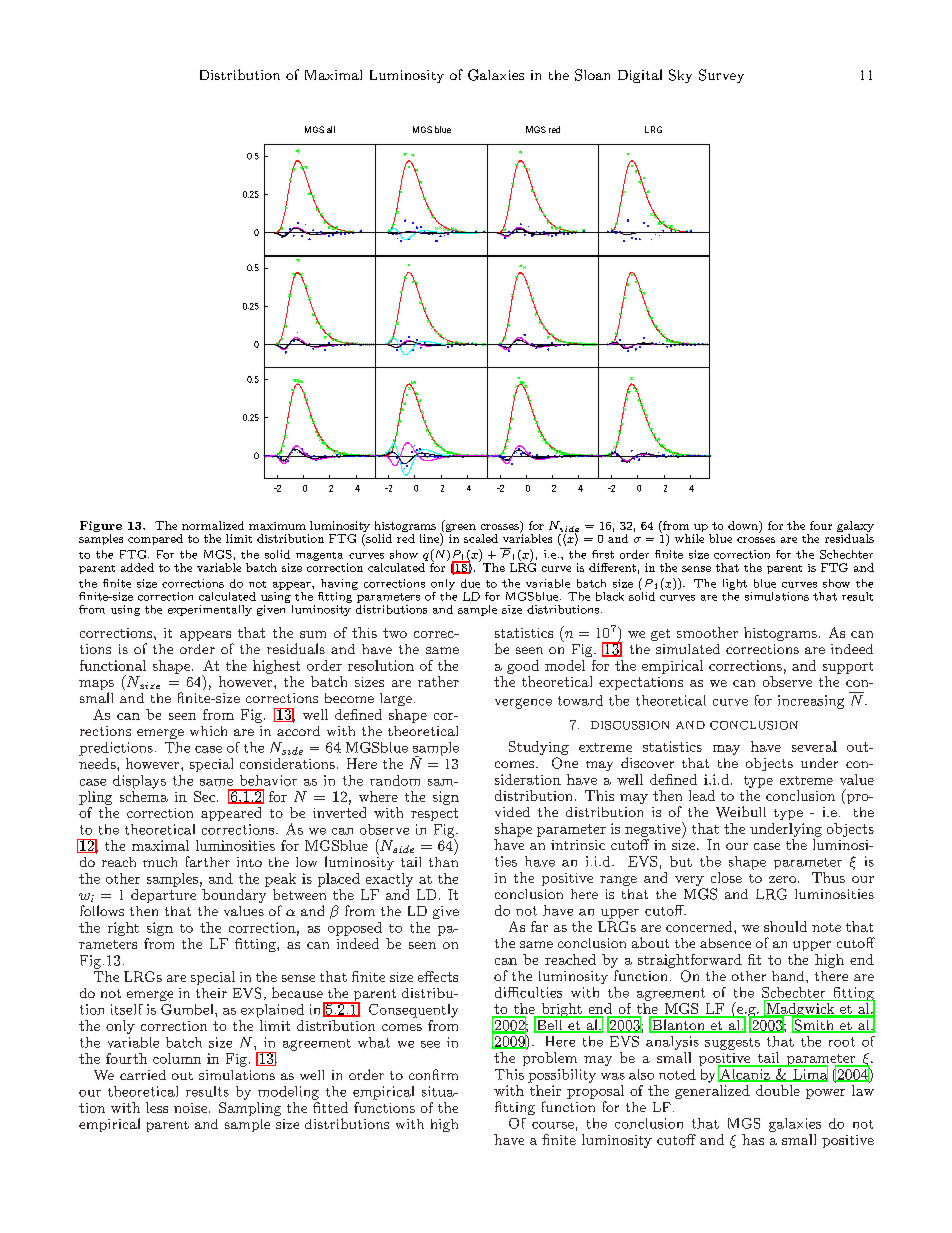 The image size is (952, 1233). What do you see at coordinates (481, 538) in the image?
I see `scaled` at bounding box center [481, 538].
